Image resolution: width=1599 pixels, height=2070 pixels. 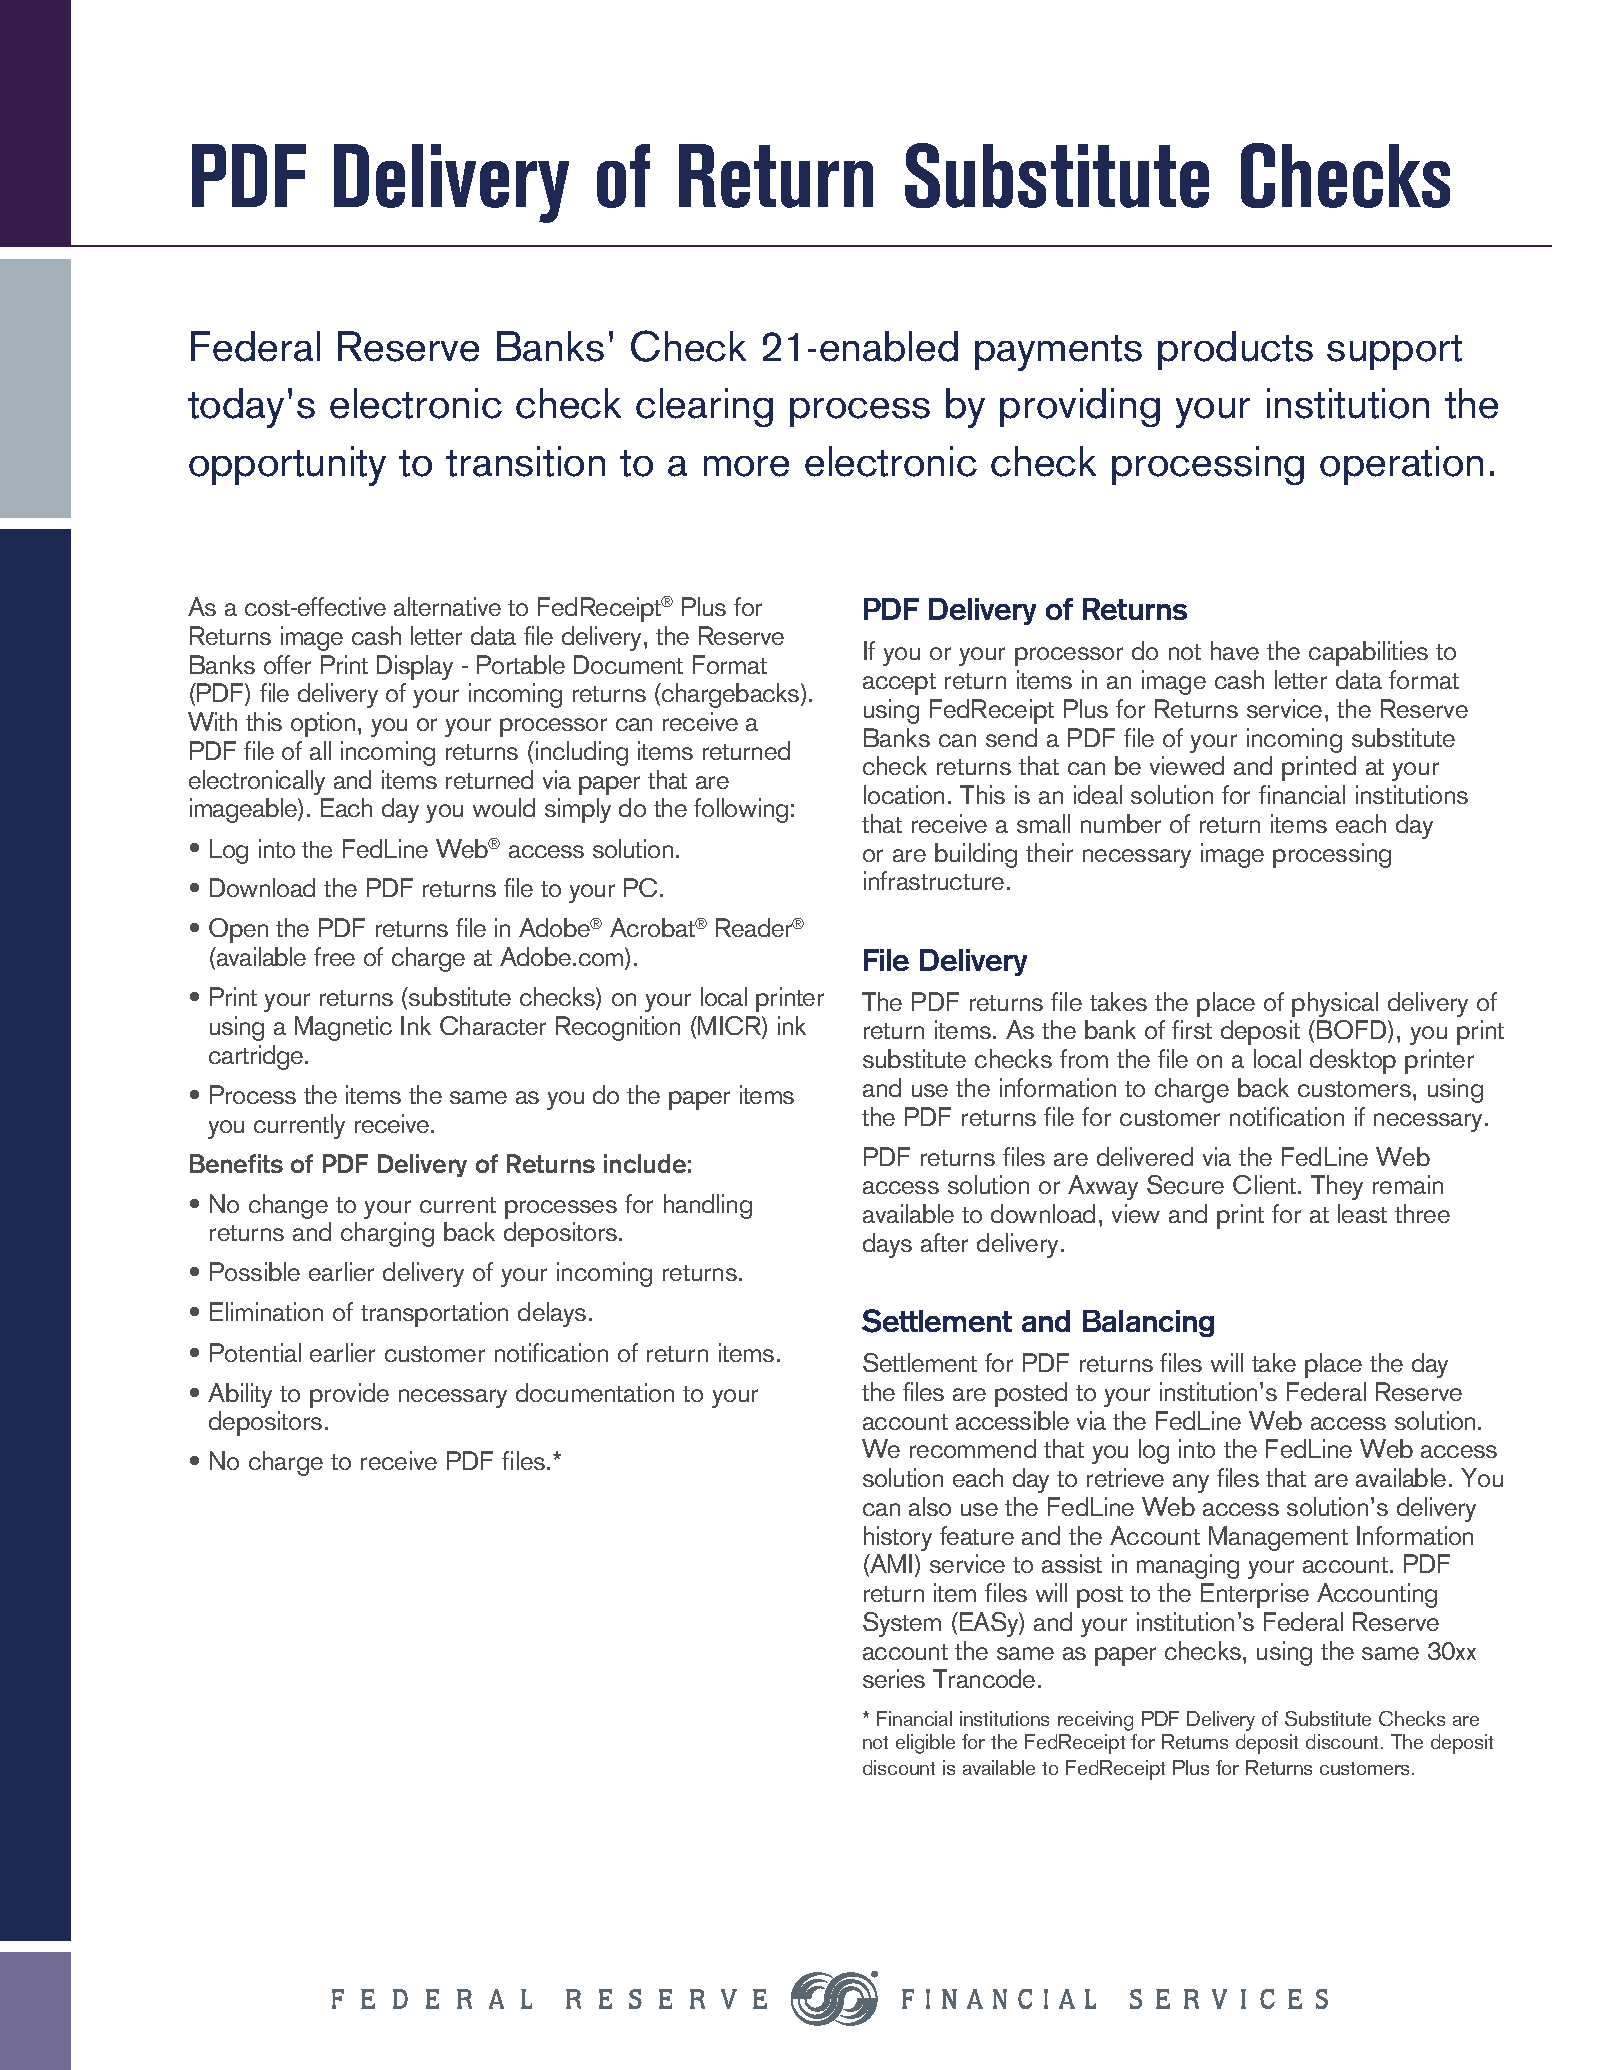 I want to click on eligible, so click(x=925, y=1744).
